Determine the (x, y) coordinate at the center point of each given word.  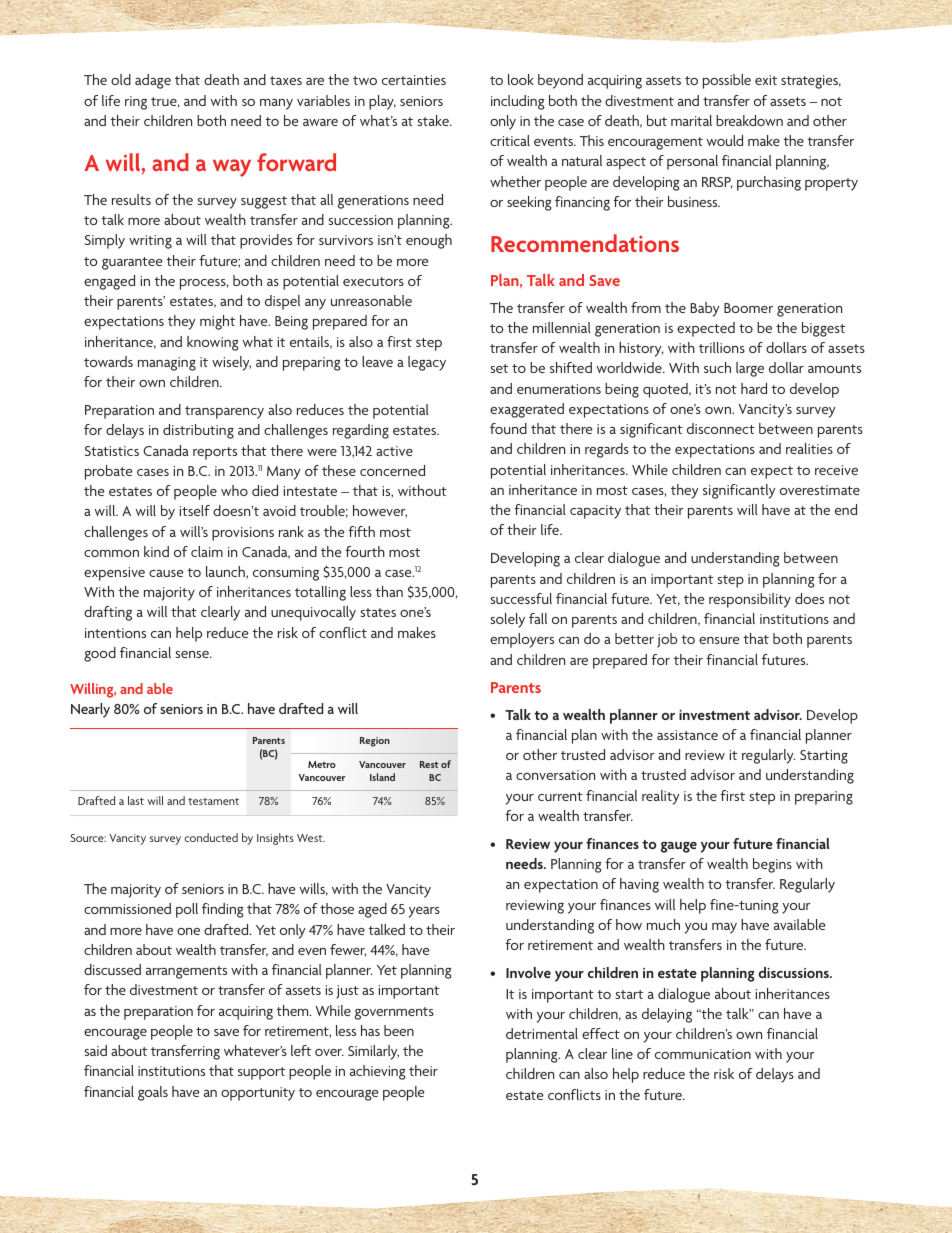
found (508, 428)
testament (213, 801)
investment (714, 715)
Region (375, 742)
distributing (198, 431)
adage (153, 81)
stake (434, 120)
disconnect (721, 428)
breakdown (749, 120)
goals (153, 1093)
